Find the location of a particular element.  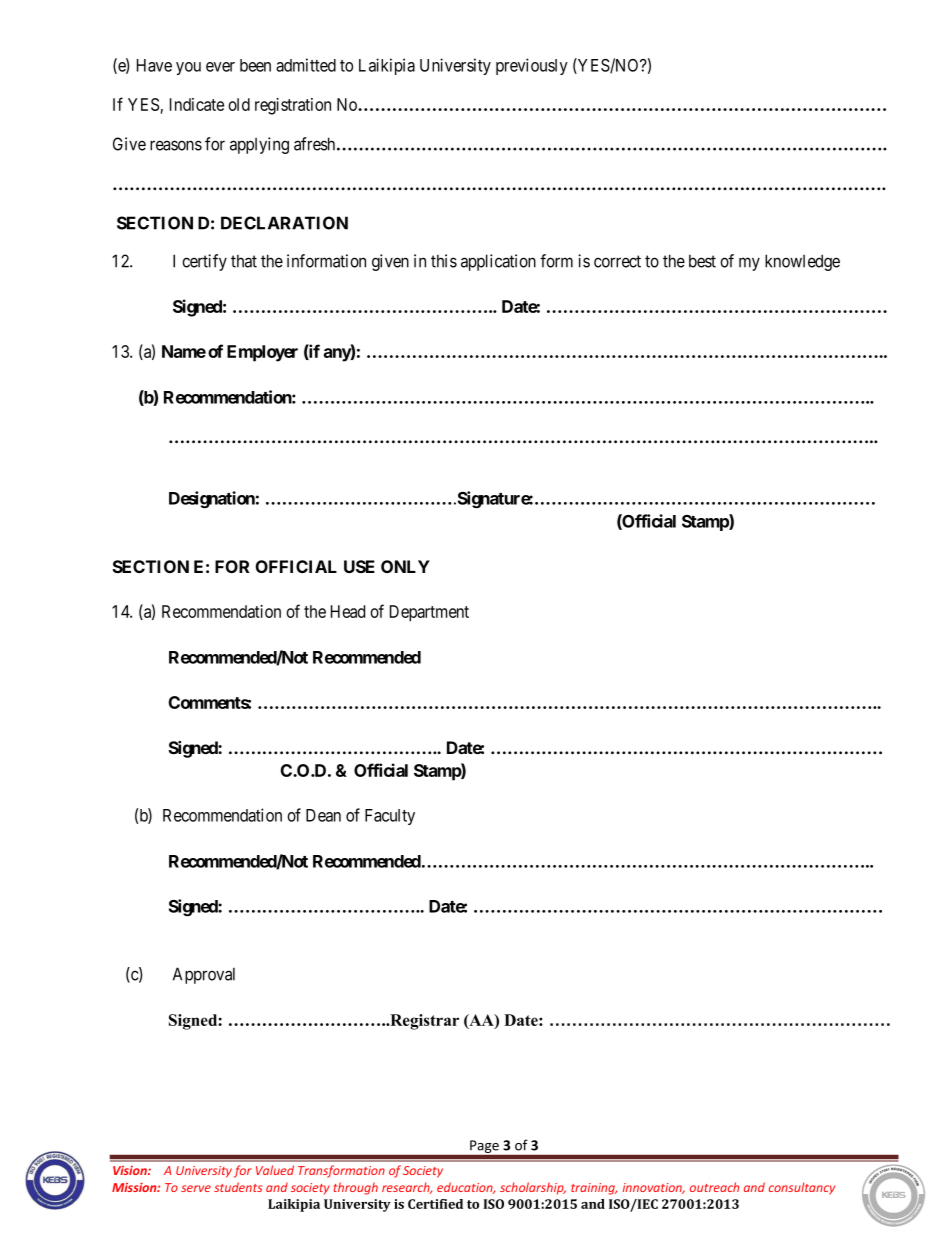

Registrar is located at coordinates (423, 1022).
